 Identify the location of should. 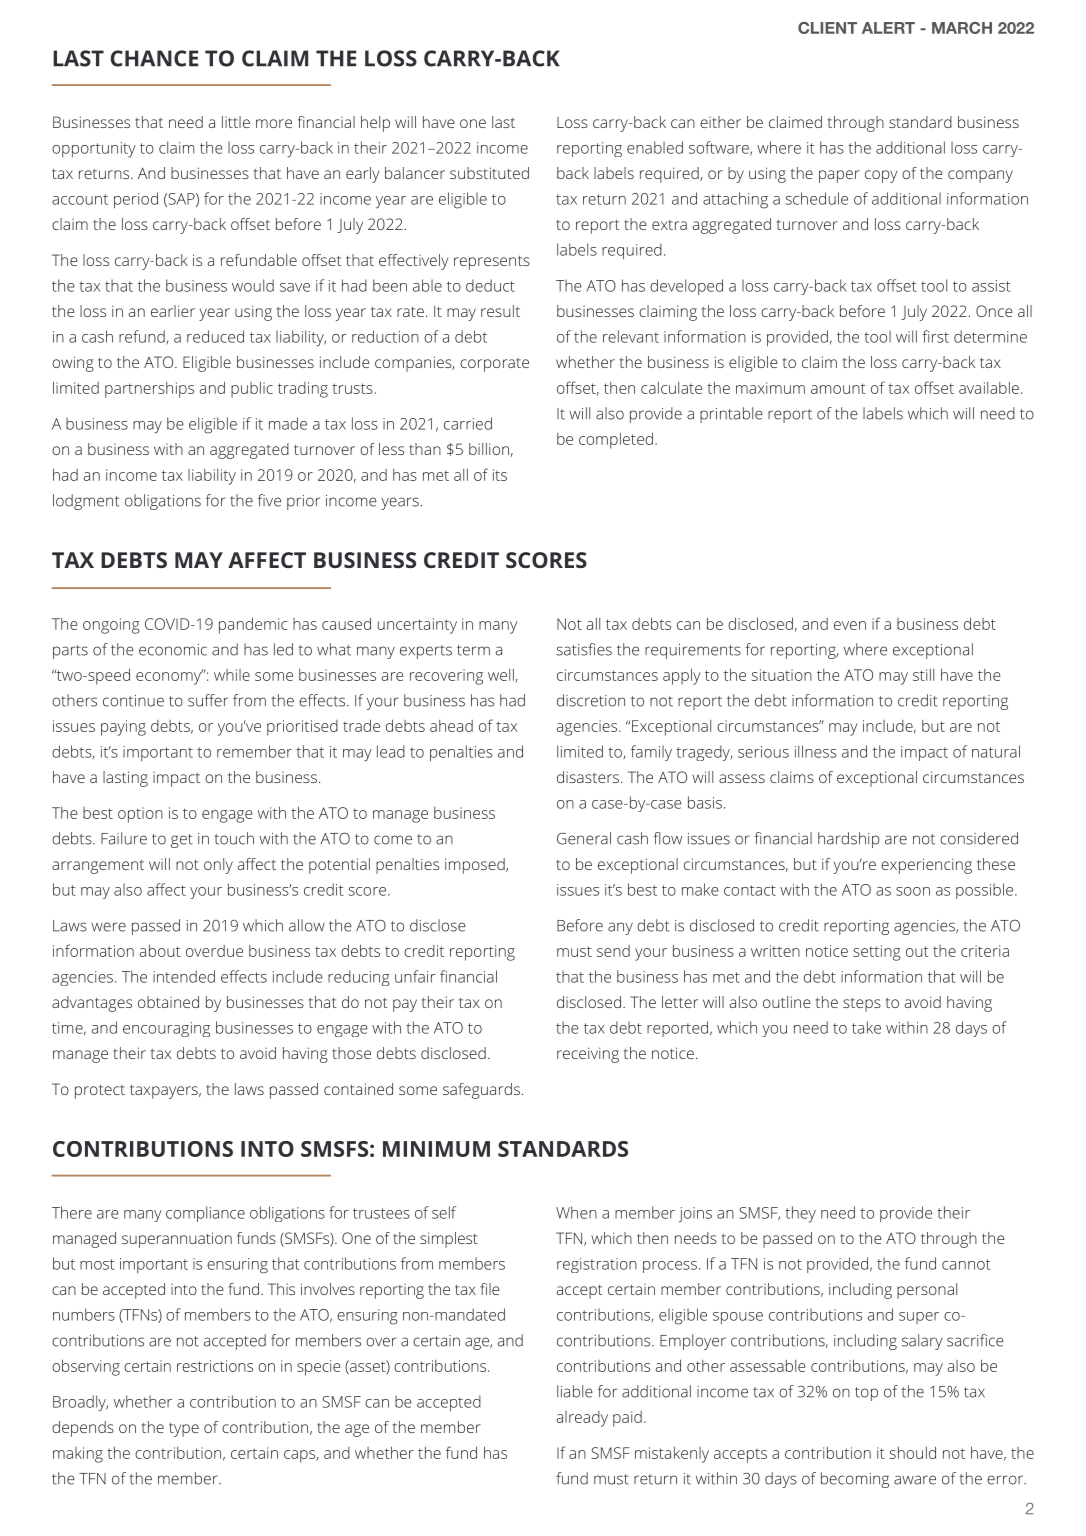
(913, 1452).
